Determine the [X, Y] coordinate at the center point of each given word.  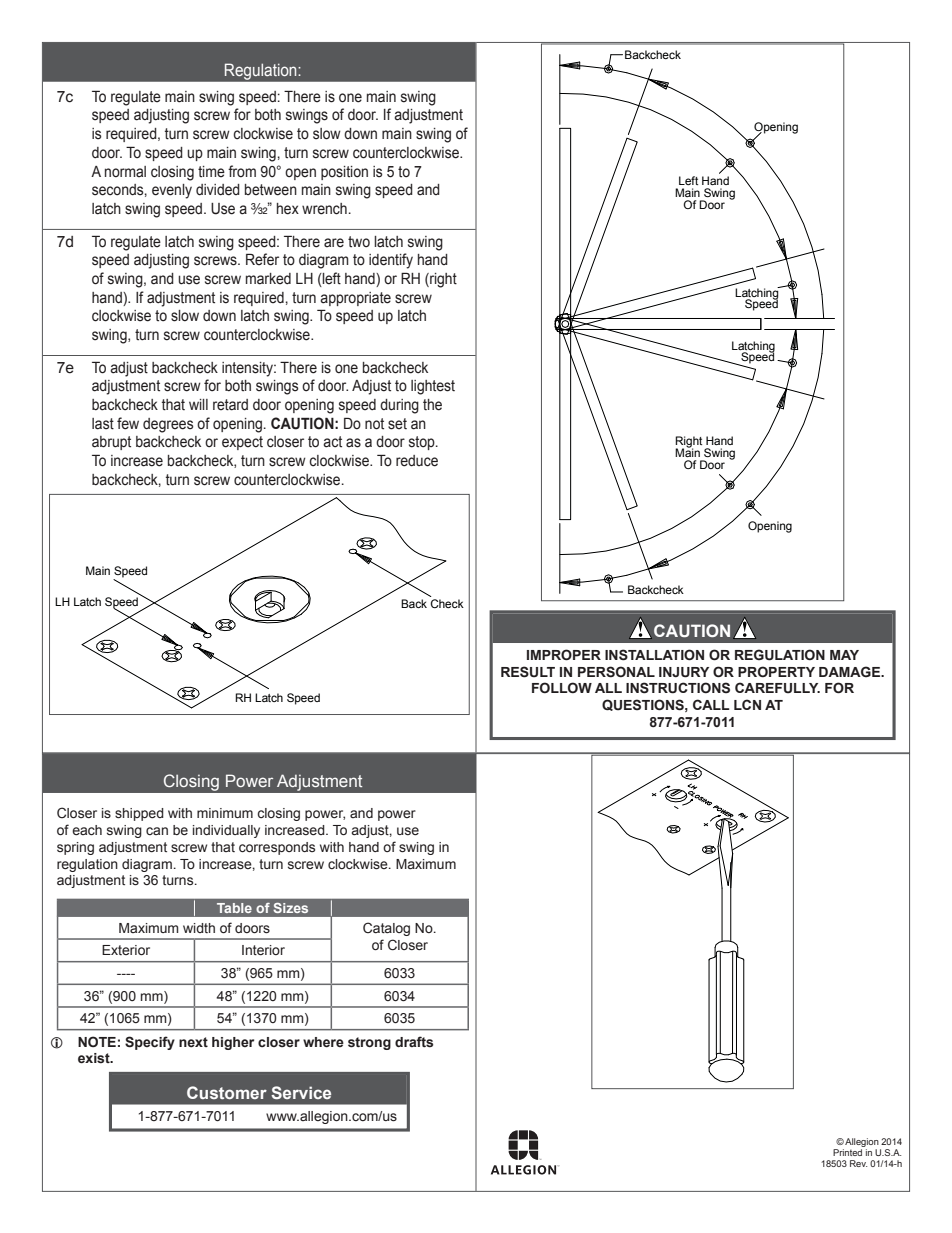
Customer [227, 1092]
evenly [172, 191]
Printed [847, 1152]
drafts [414, 1042]
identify [391, 261]
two [359, 242]
